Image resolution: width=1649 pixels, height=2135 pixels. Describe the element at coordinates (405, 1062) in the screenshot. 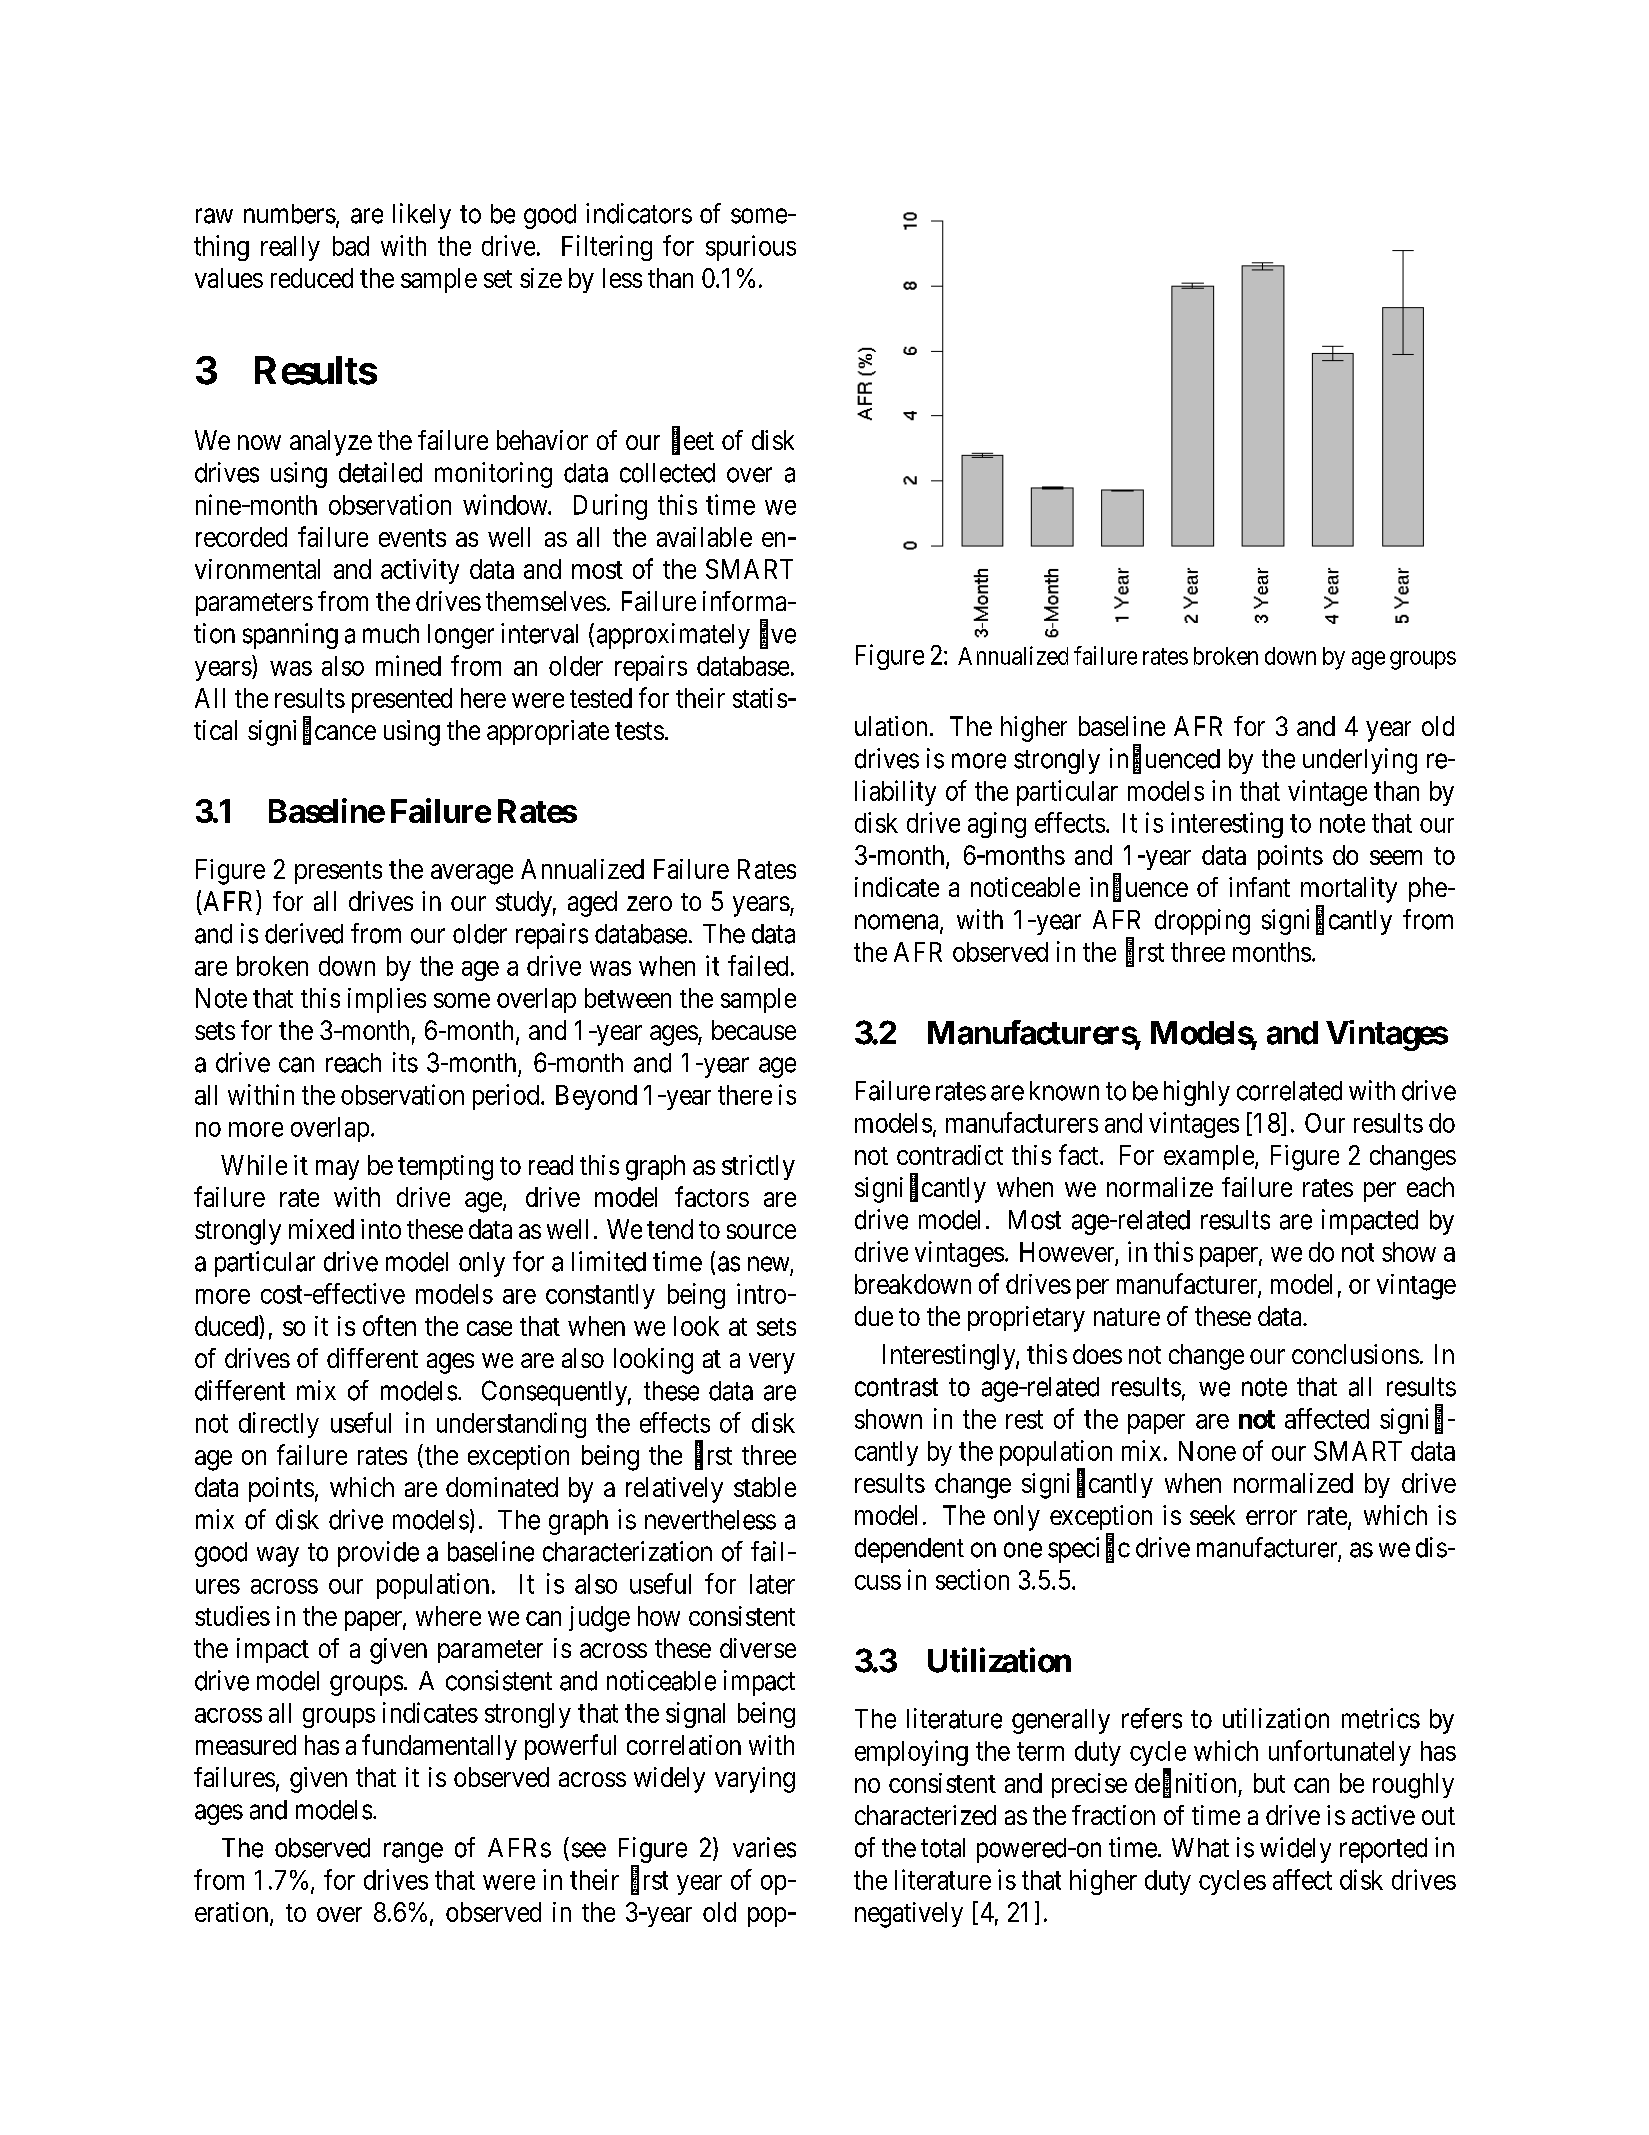

I see `its` at that location.
